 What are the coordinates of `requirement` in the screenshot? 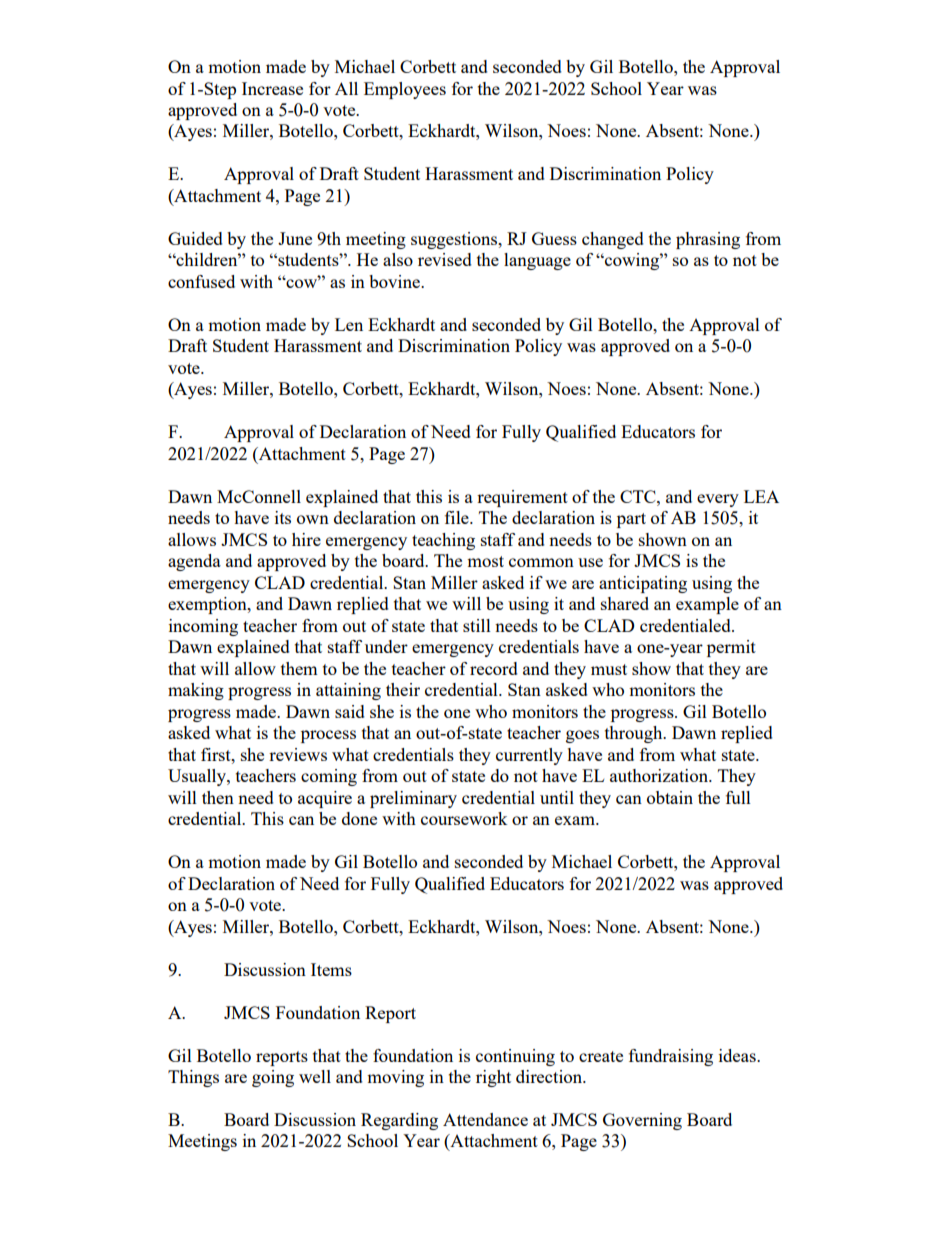 It's located at (522, 498).
